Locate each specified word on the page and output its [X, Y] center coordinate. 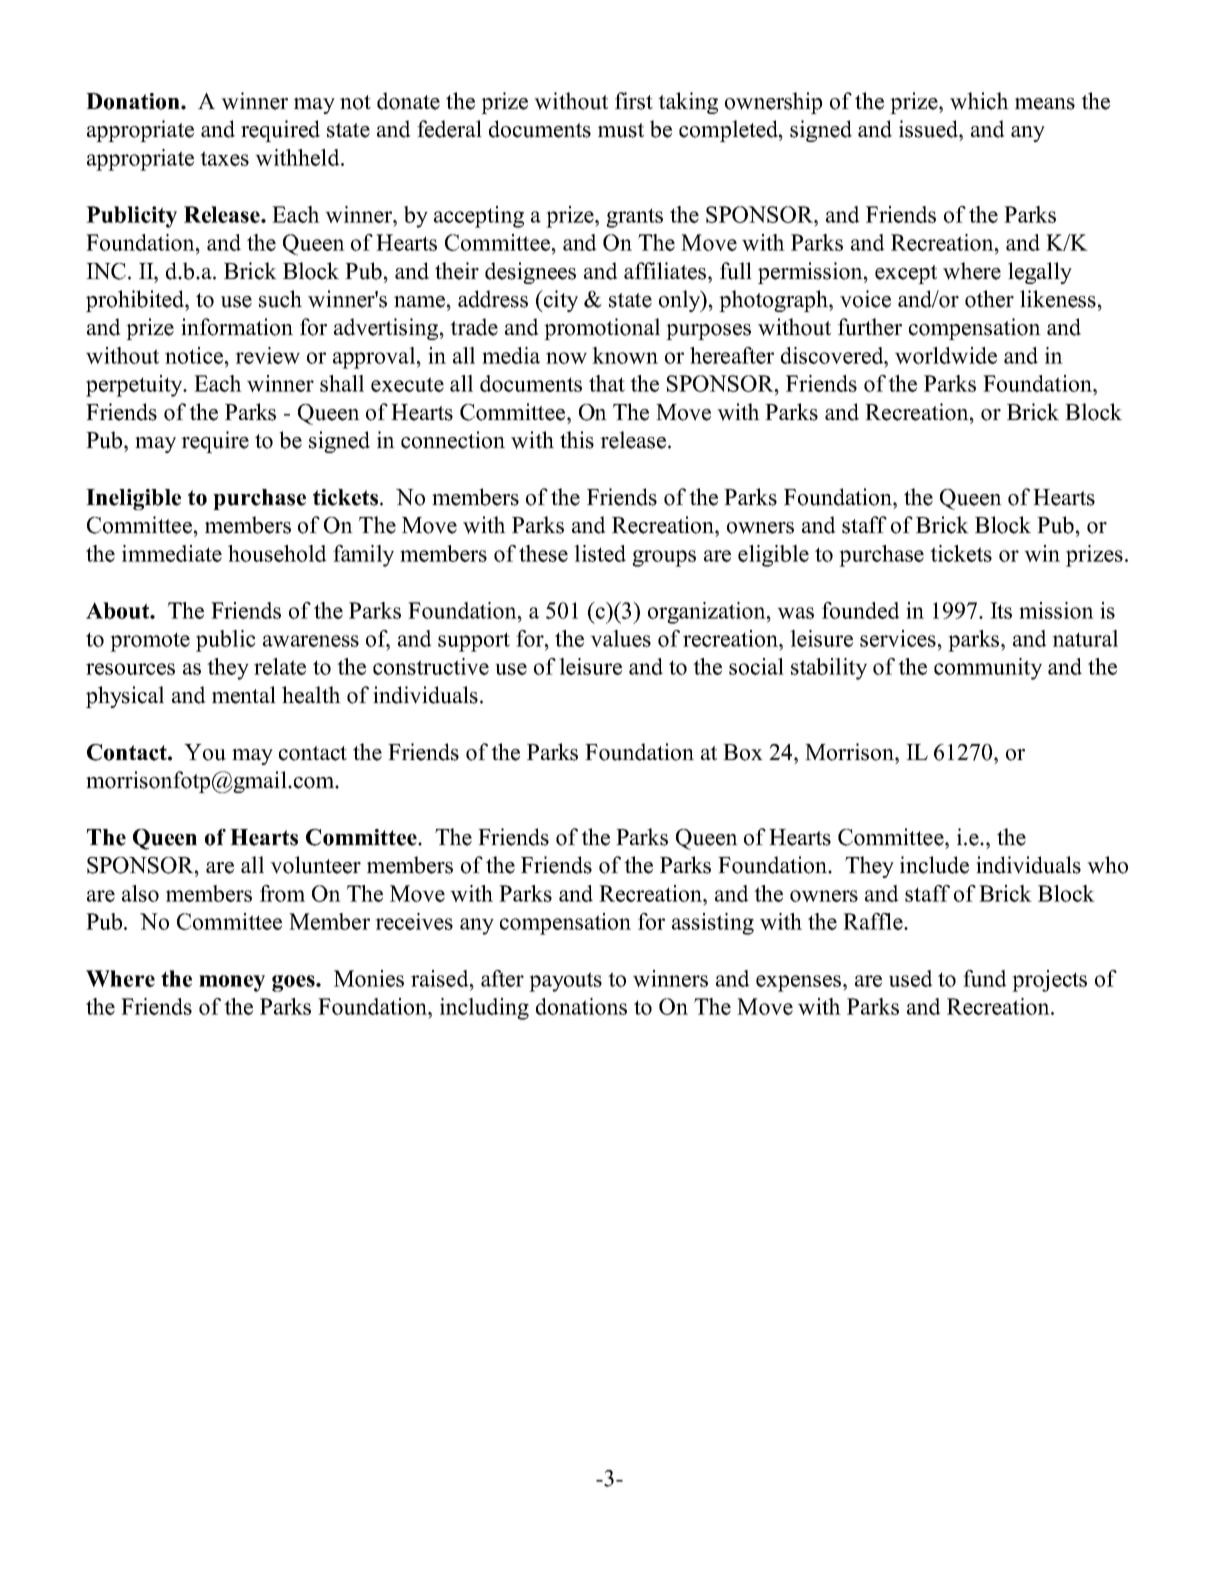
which [979, 101]
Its [1001, 610]
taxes [224, 158]
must [621, 130]
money [232, 983]
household [277, 553]
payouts [565, 982]
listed [600, 553]
